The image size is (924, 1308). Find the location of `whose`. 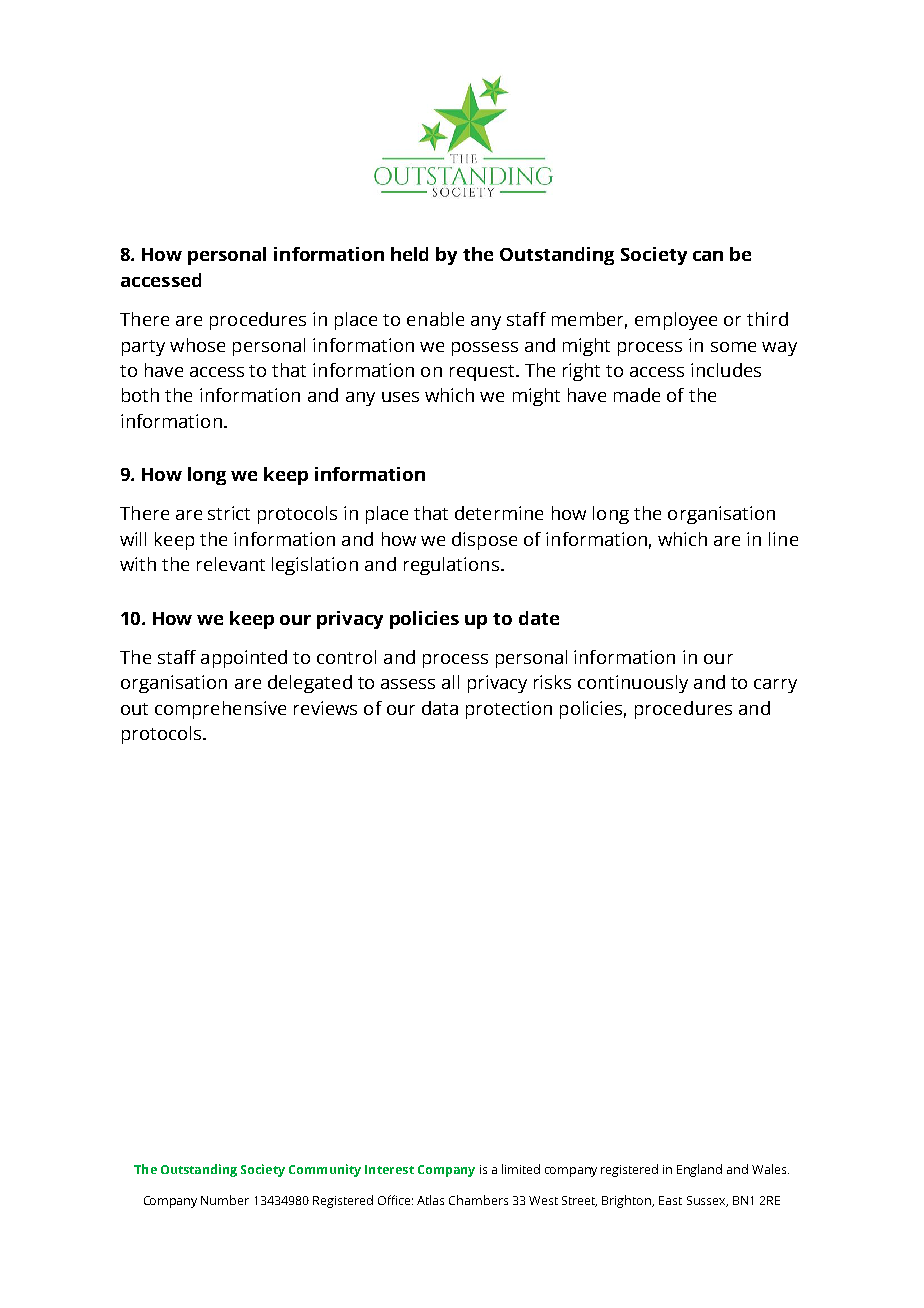

whose is located at coordinates (197, 345).
